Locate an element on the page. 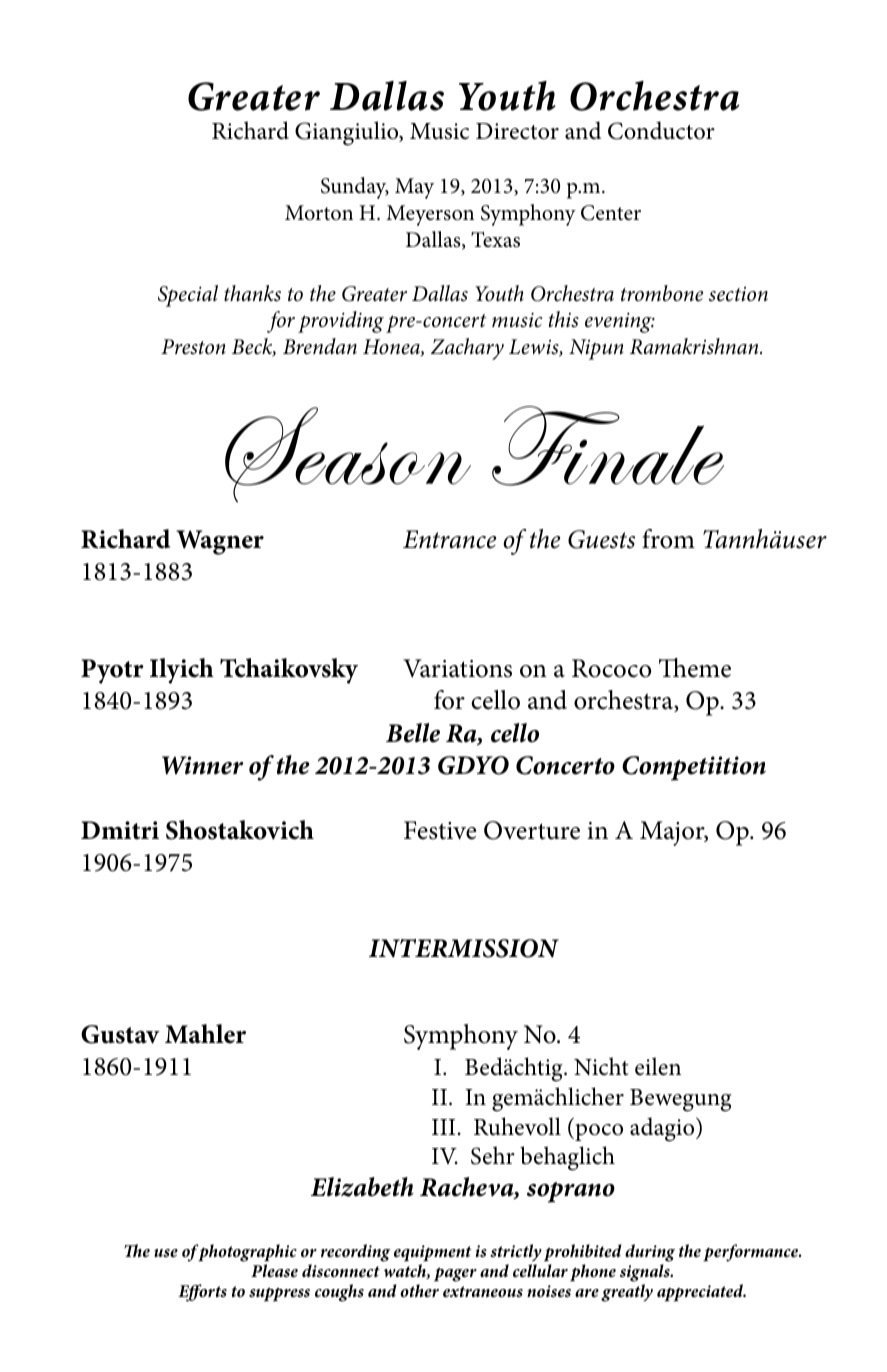 The width and height of the document is (887, 1372). Morton is located at coordinates (319, 213).
